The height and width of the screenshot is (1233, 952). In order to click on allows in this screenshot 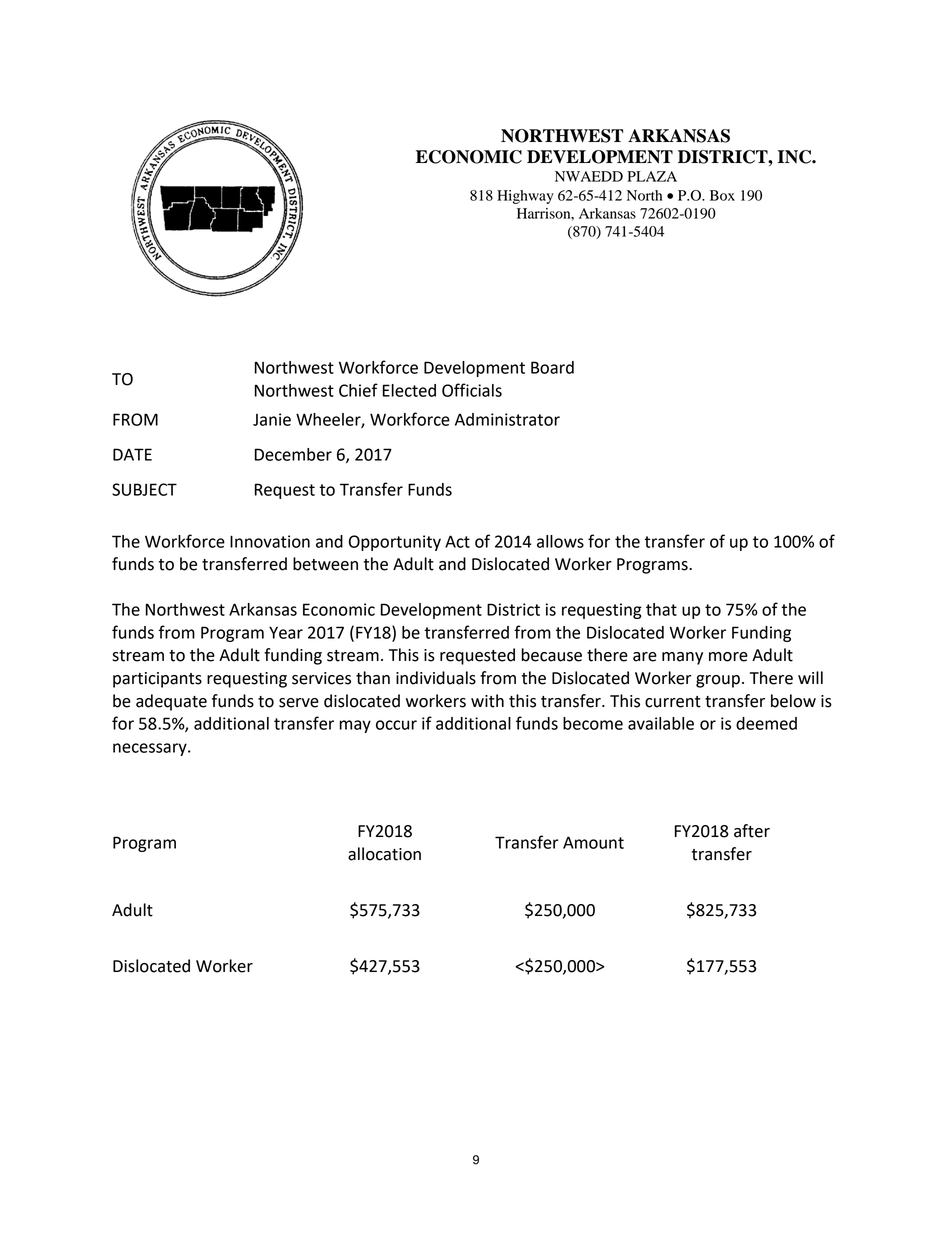, I will do `click(560, 541)`.
